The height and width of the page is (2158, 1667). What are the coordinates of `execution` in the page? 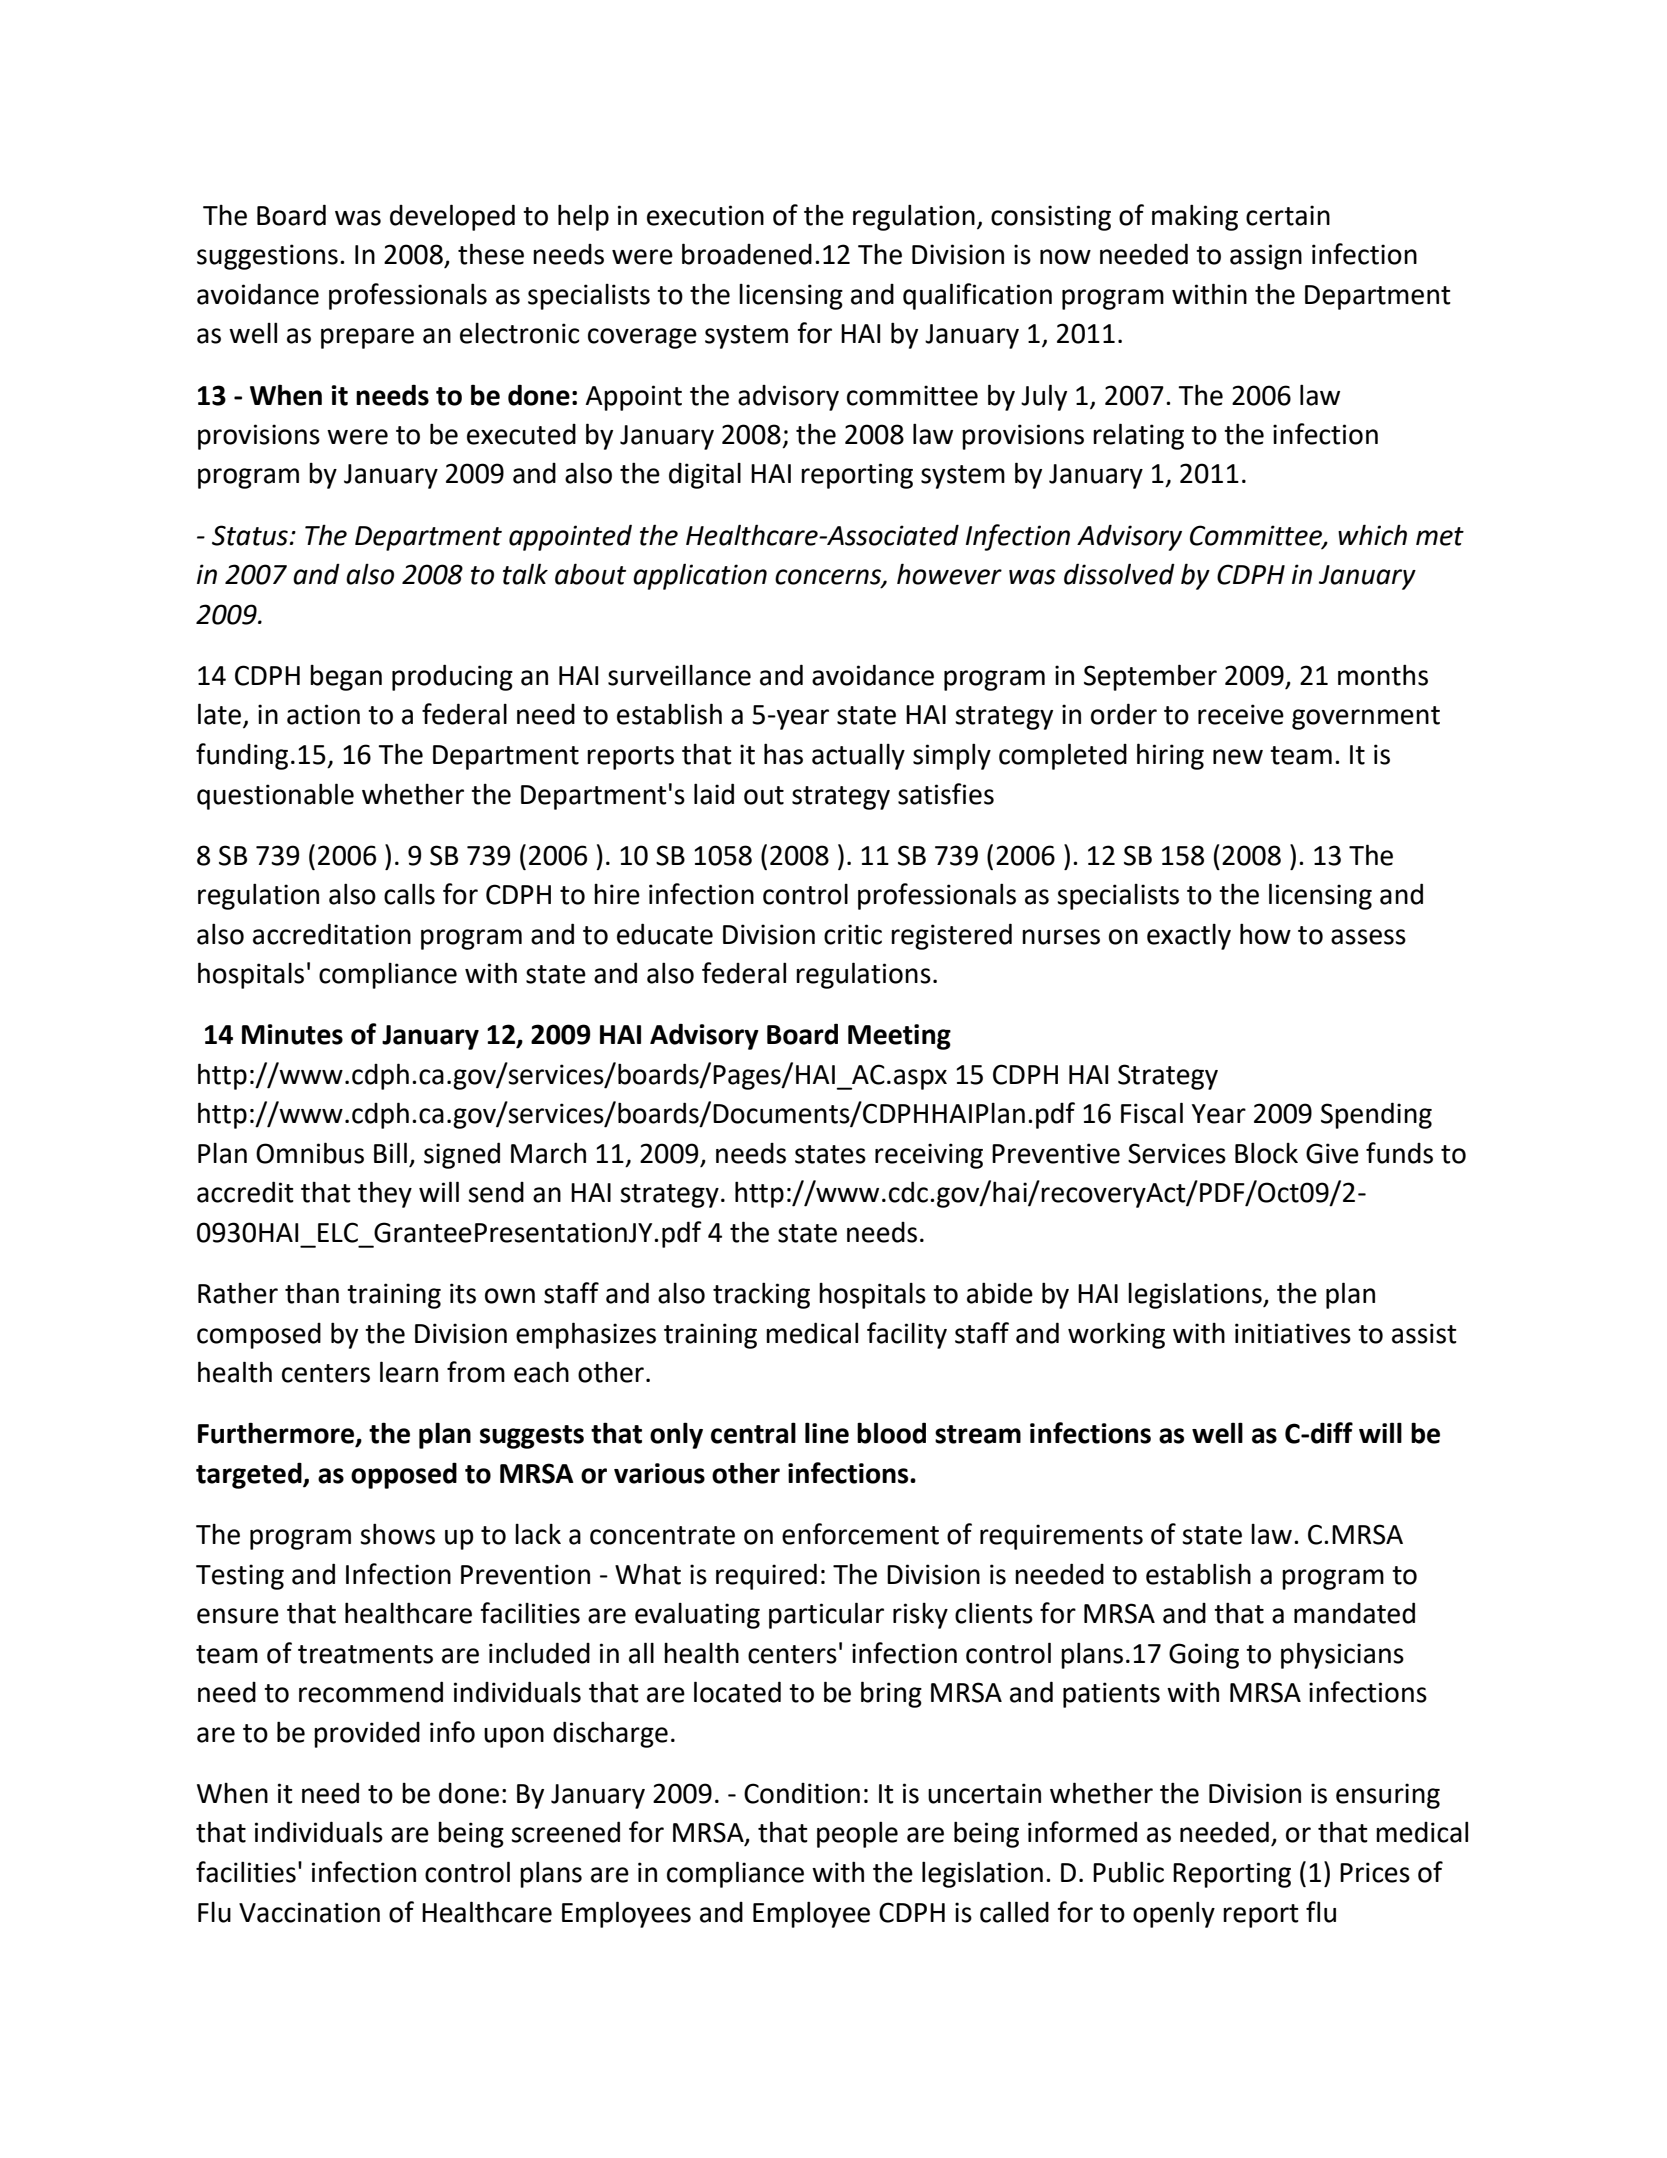 It's located at (705, 215).
